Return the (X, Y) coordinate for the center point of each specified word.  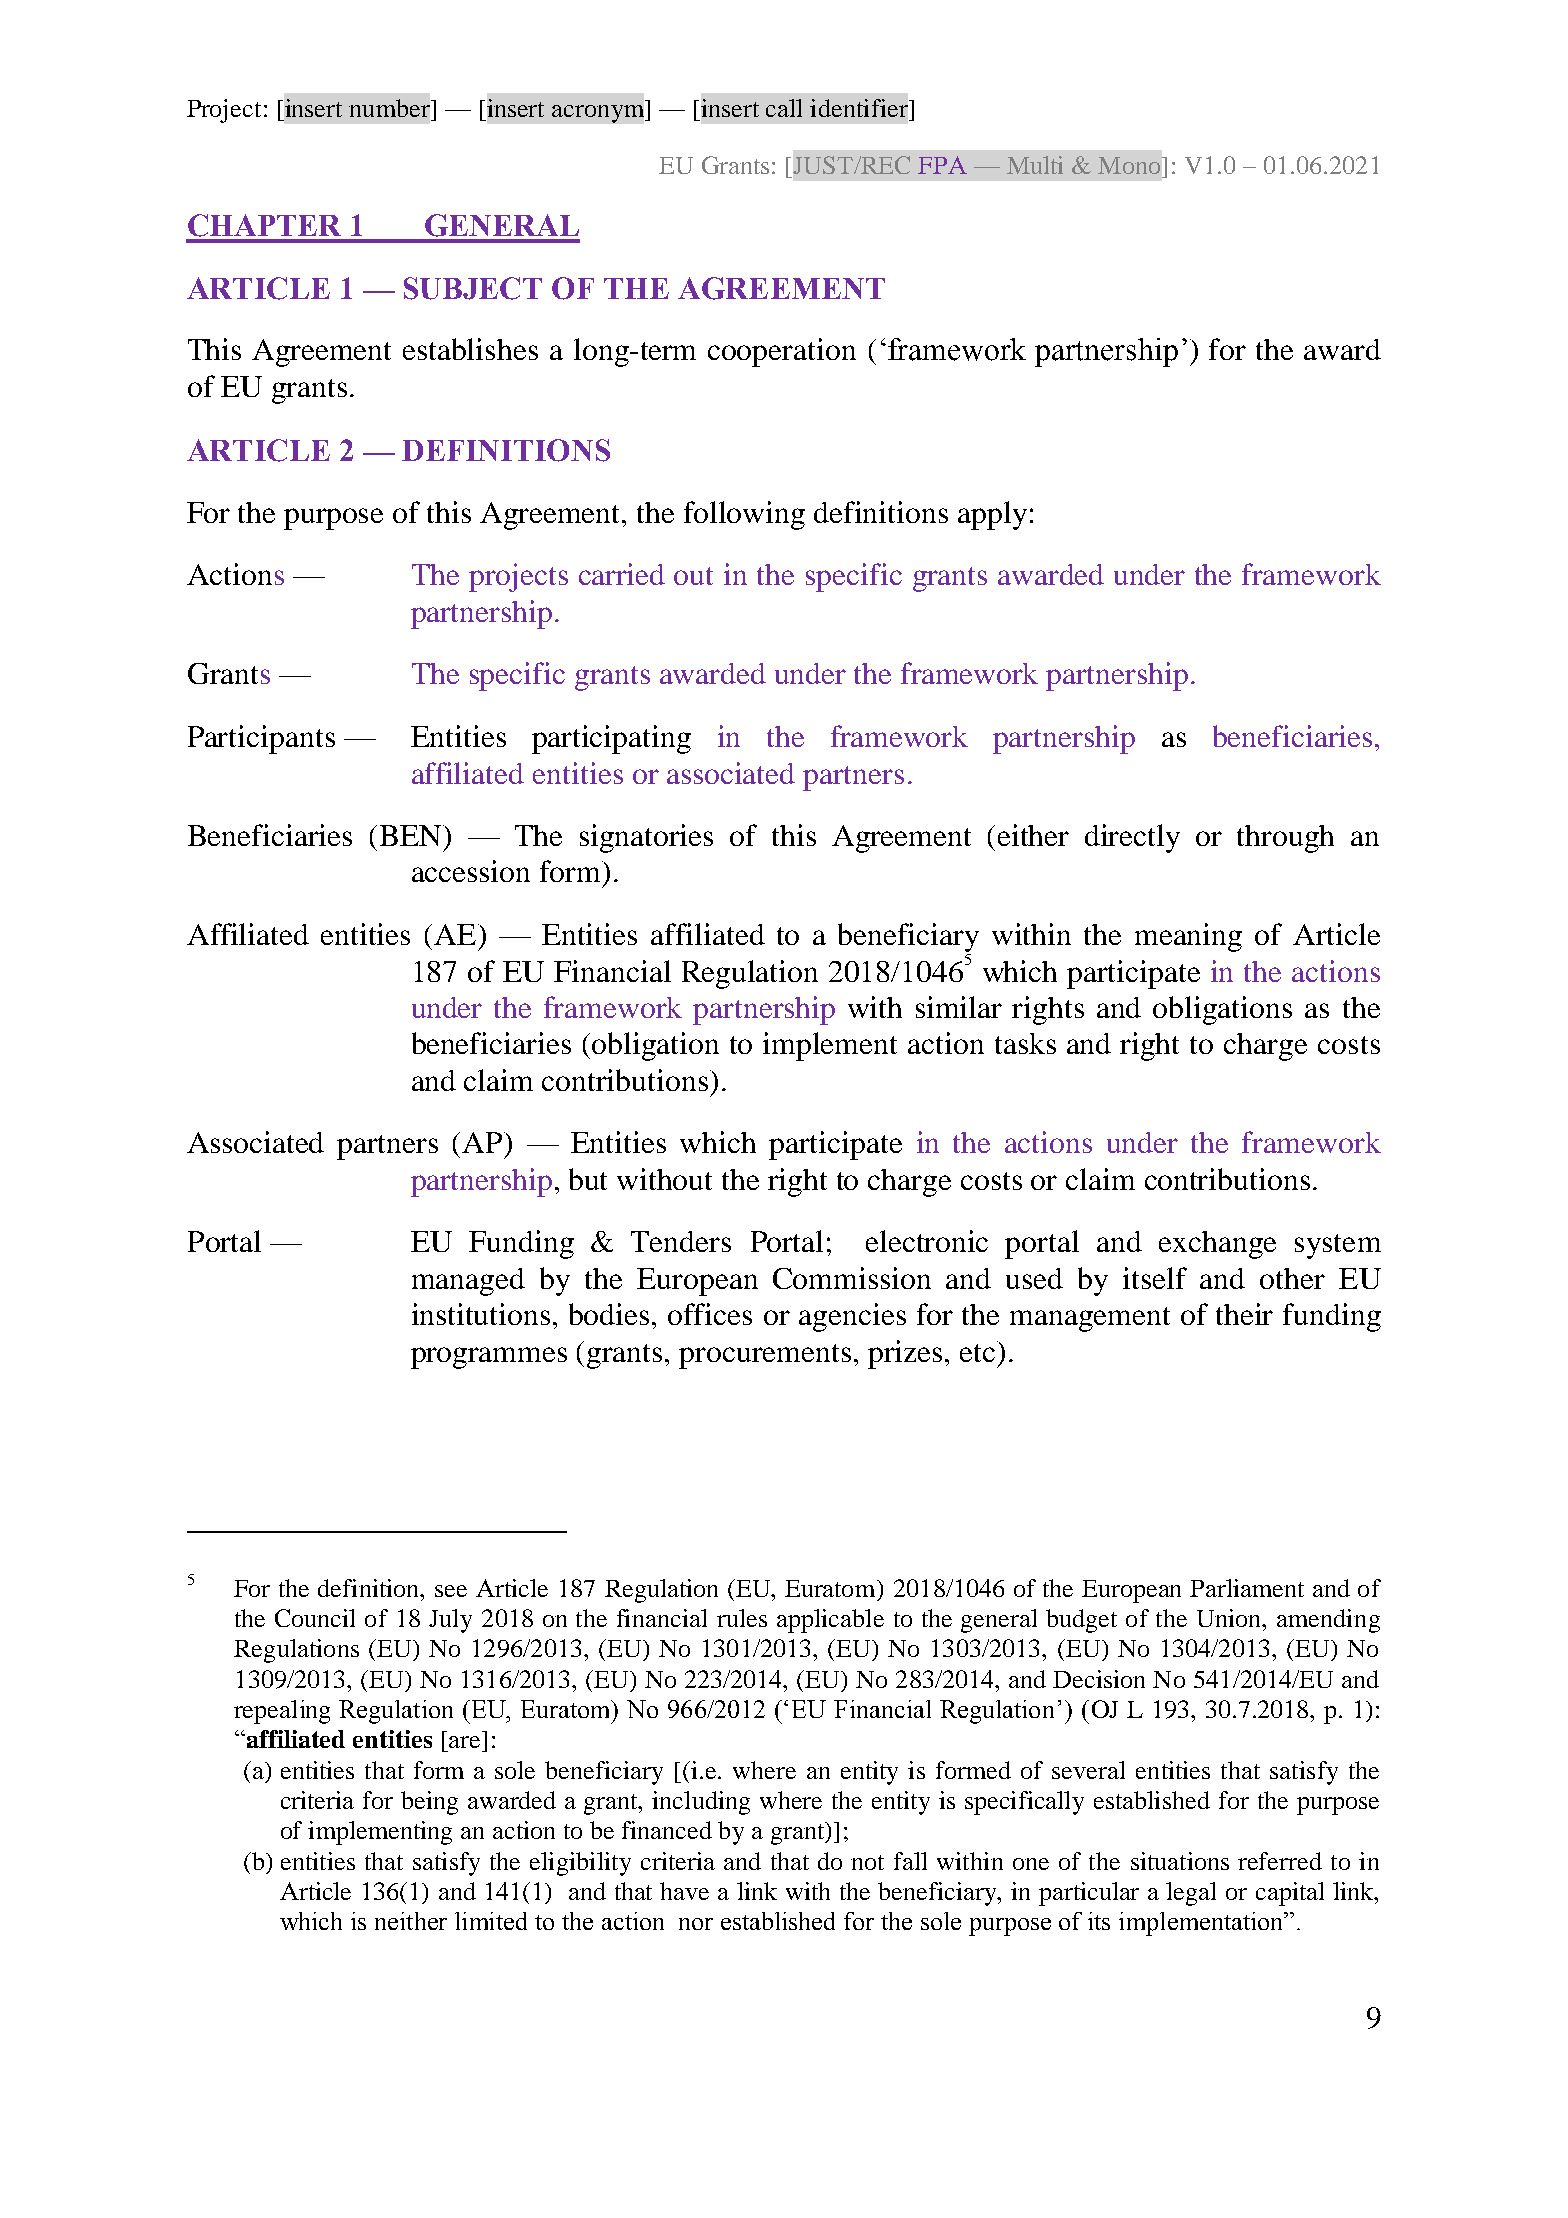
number (390, 108)
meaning (1188, 937)
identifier (860, 108)
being (429, 1803)
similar (959, 1007)
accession (471, 871)
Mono (1130, 165)
